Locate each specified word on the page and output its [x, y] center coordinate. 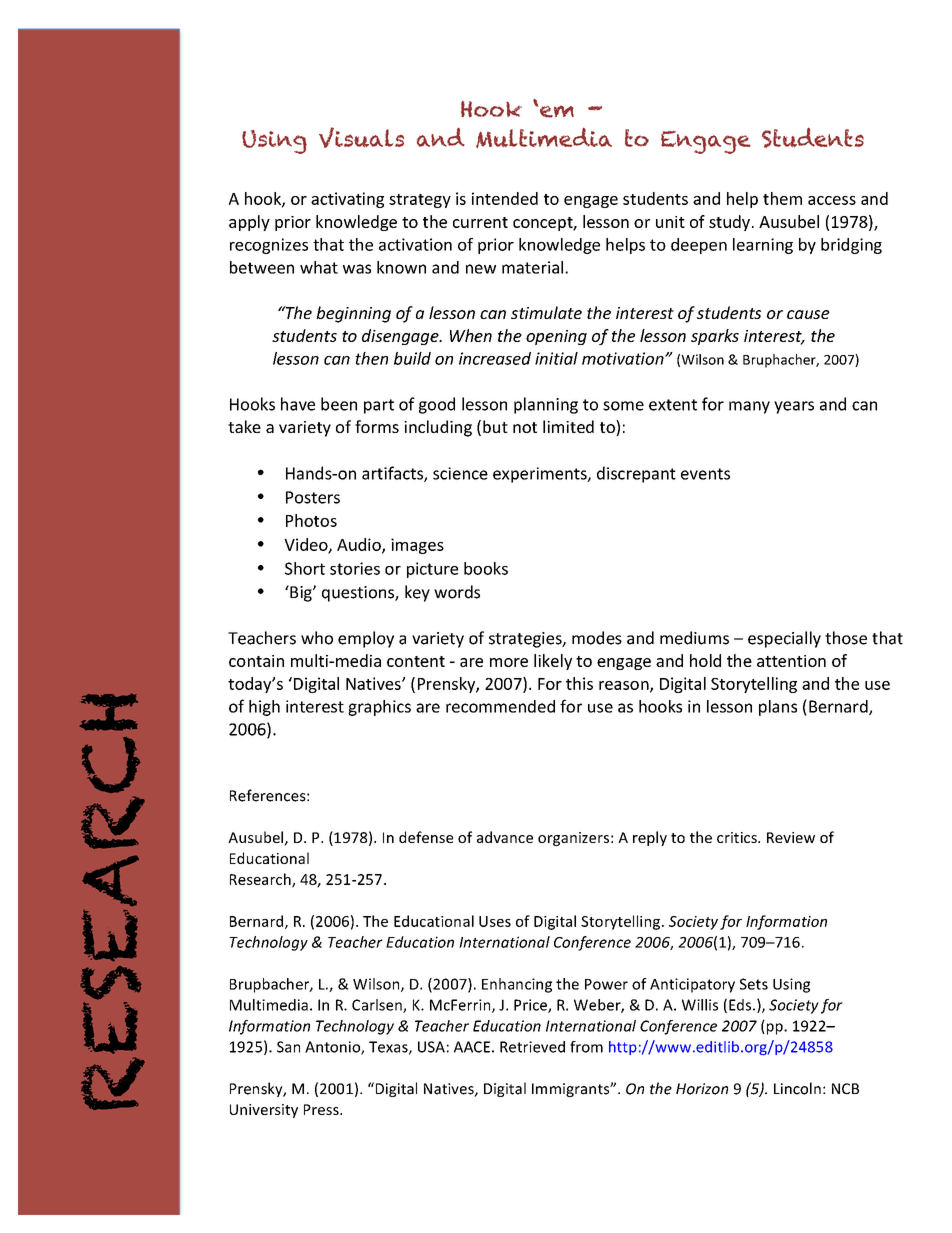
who [317, 638]
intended [505, 198]
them [782, 198]
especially [784, 639]
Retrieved [532, 1047]
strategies [526, 640]
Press [322, 1109]
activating [347, 200]
